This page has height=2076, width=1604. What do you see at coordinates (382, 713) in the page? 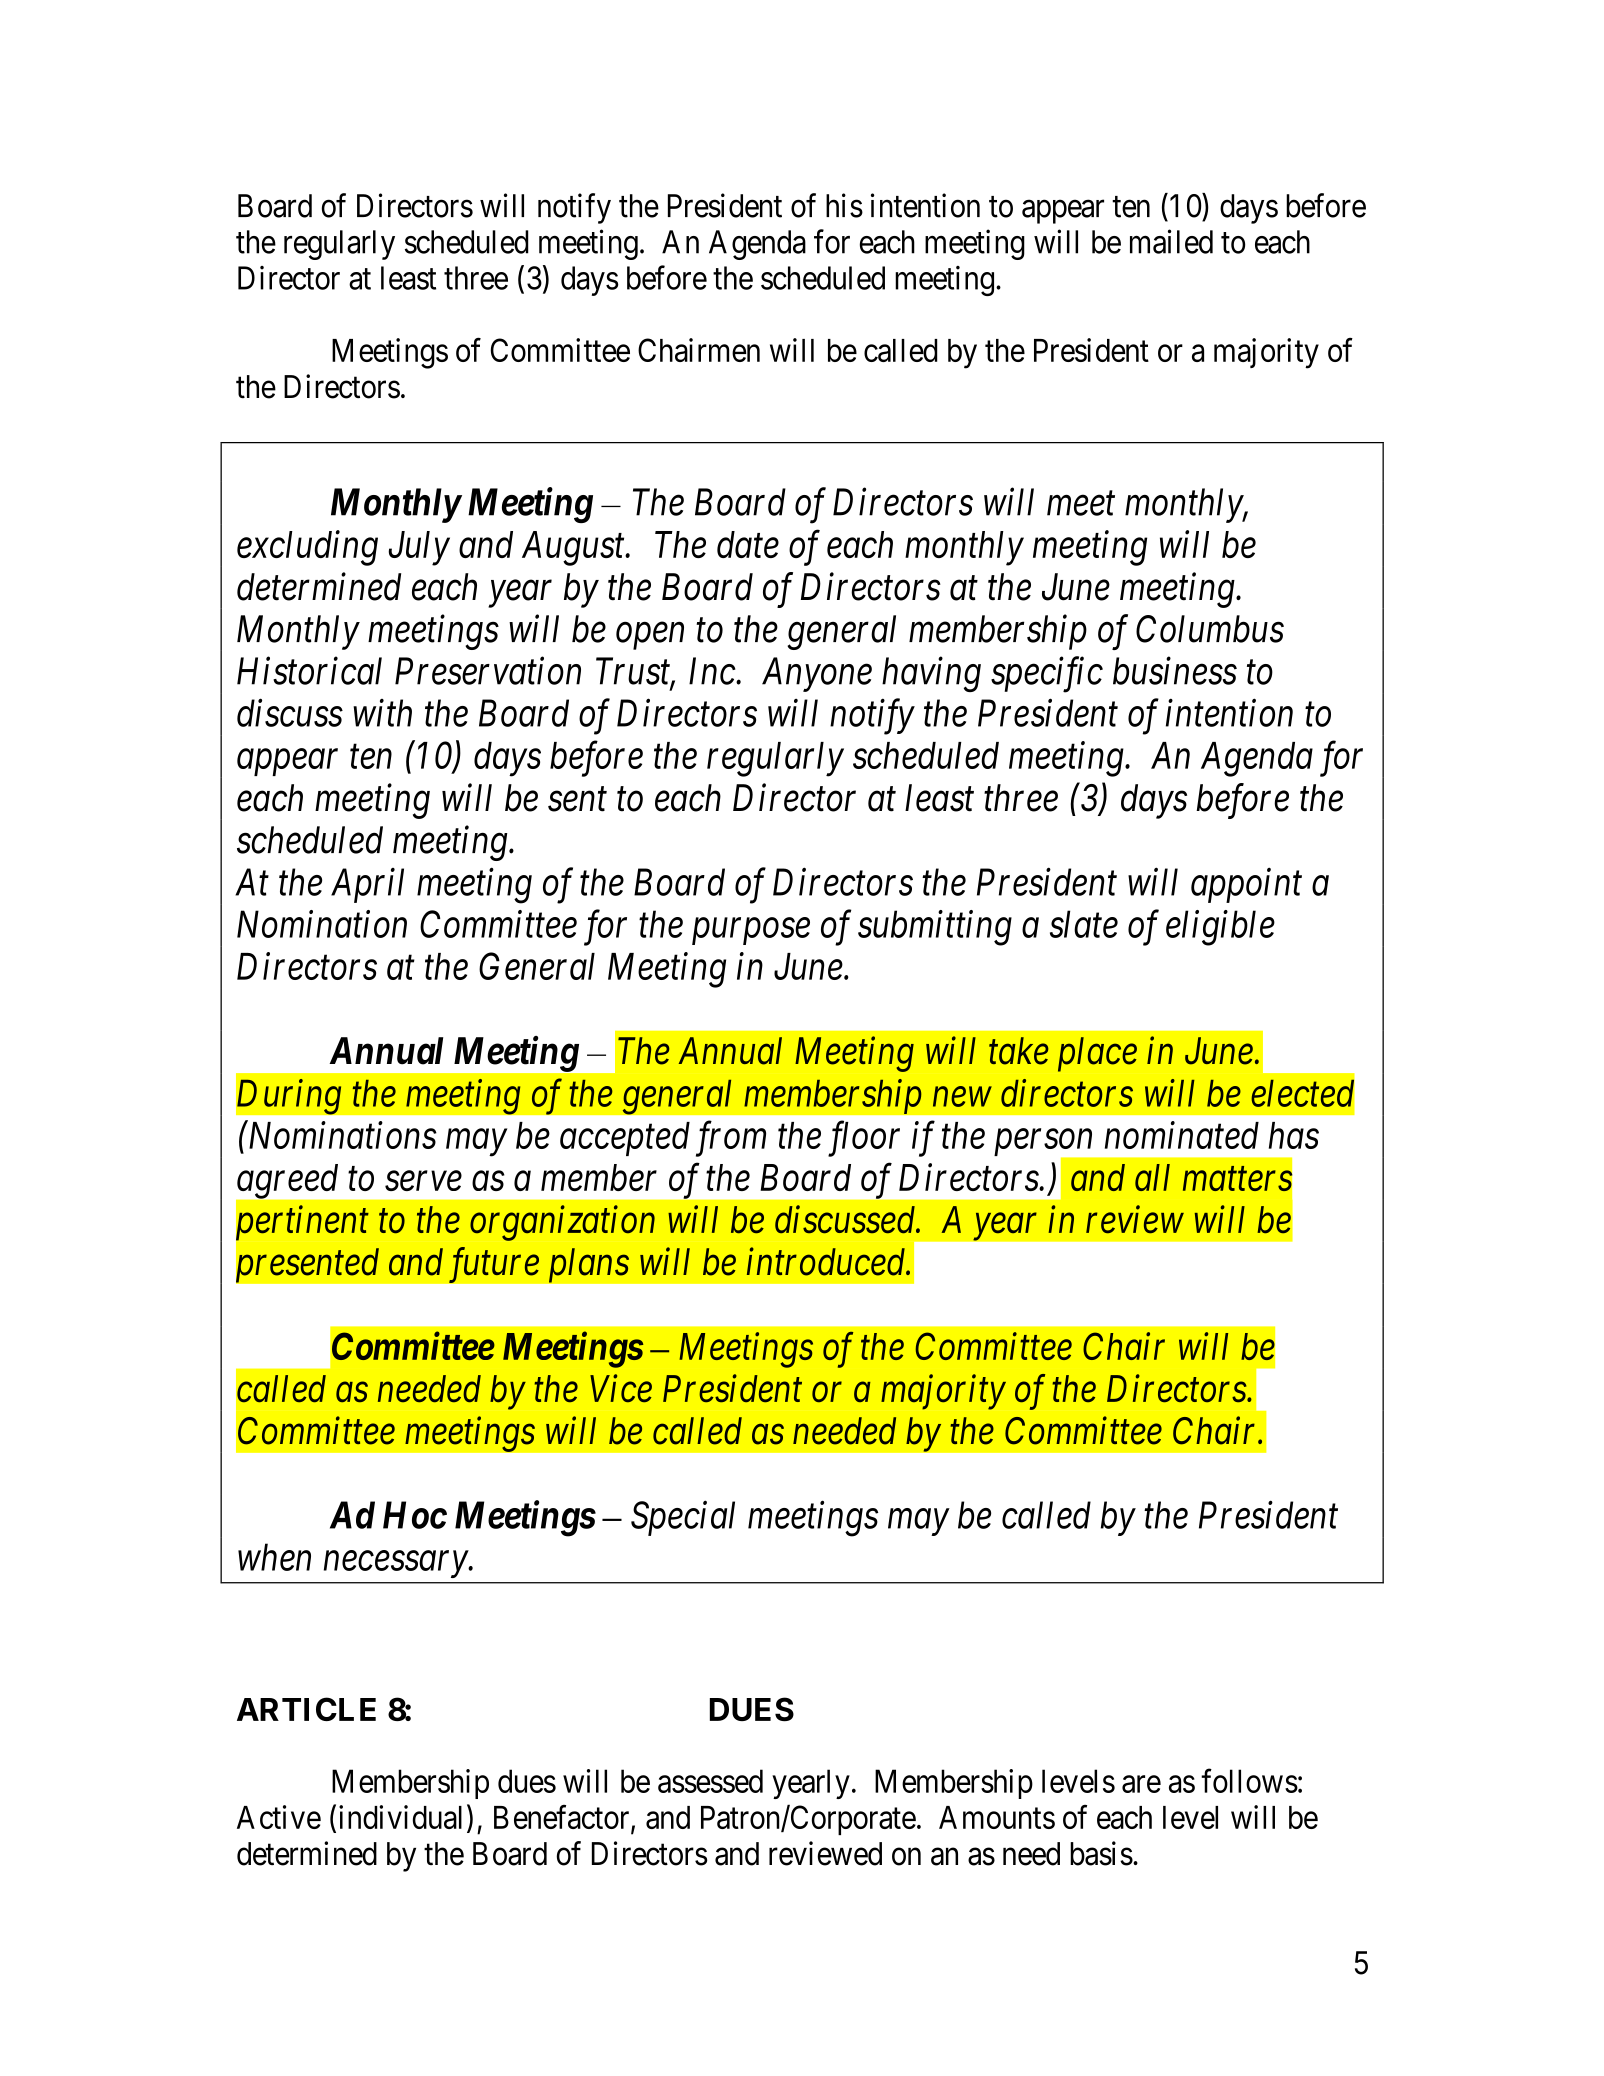
I see `with` at bounding box center [382, 713].
